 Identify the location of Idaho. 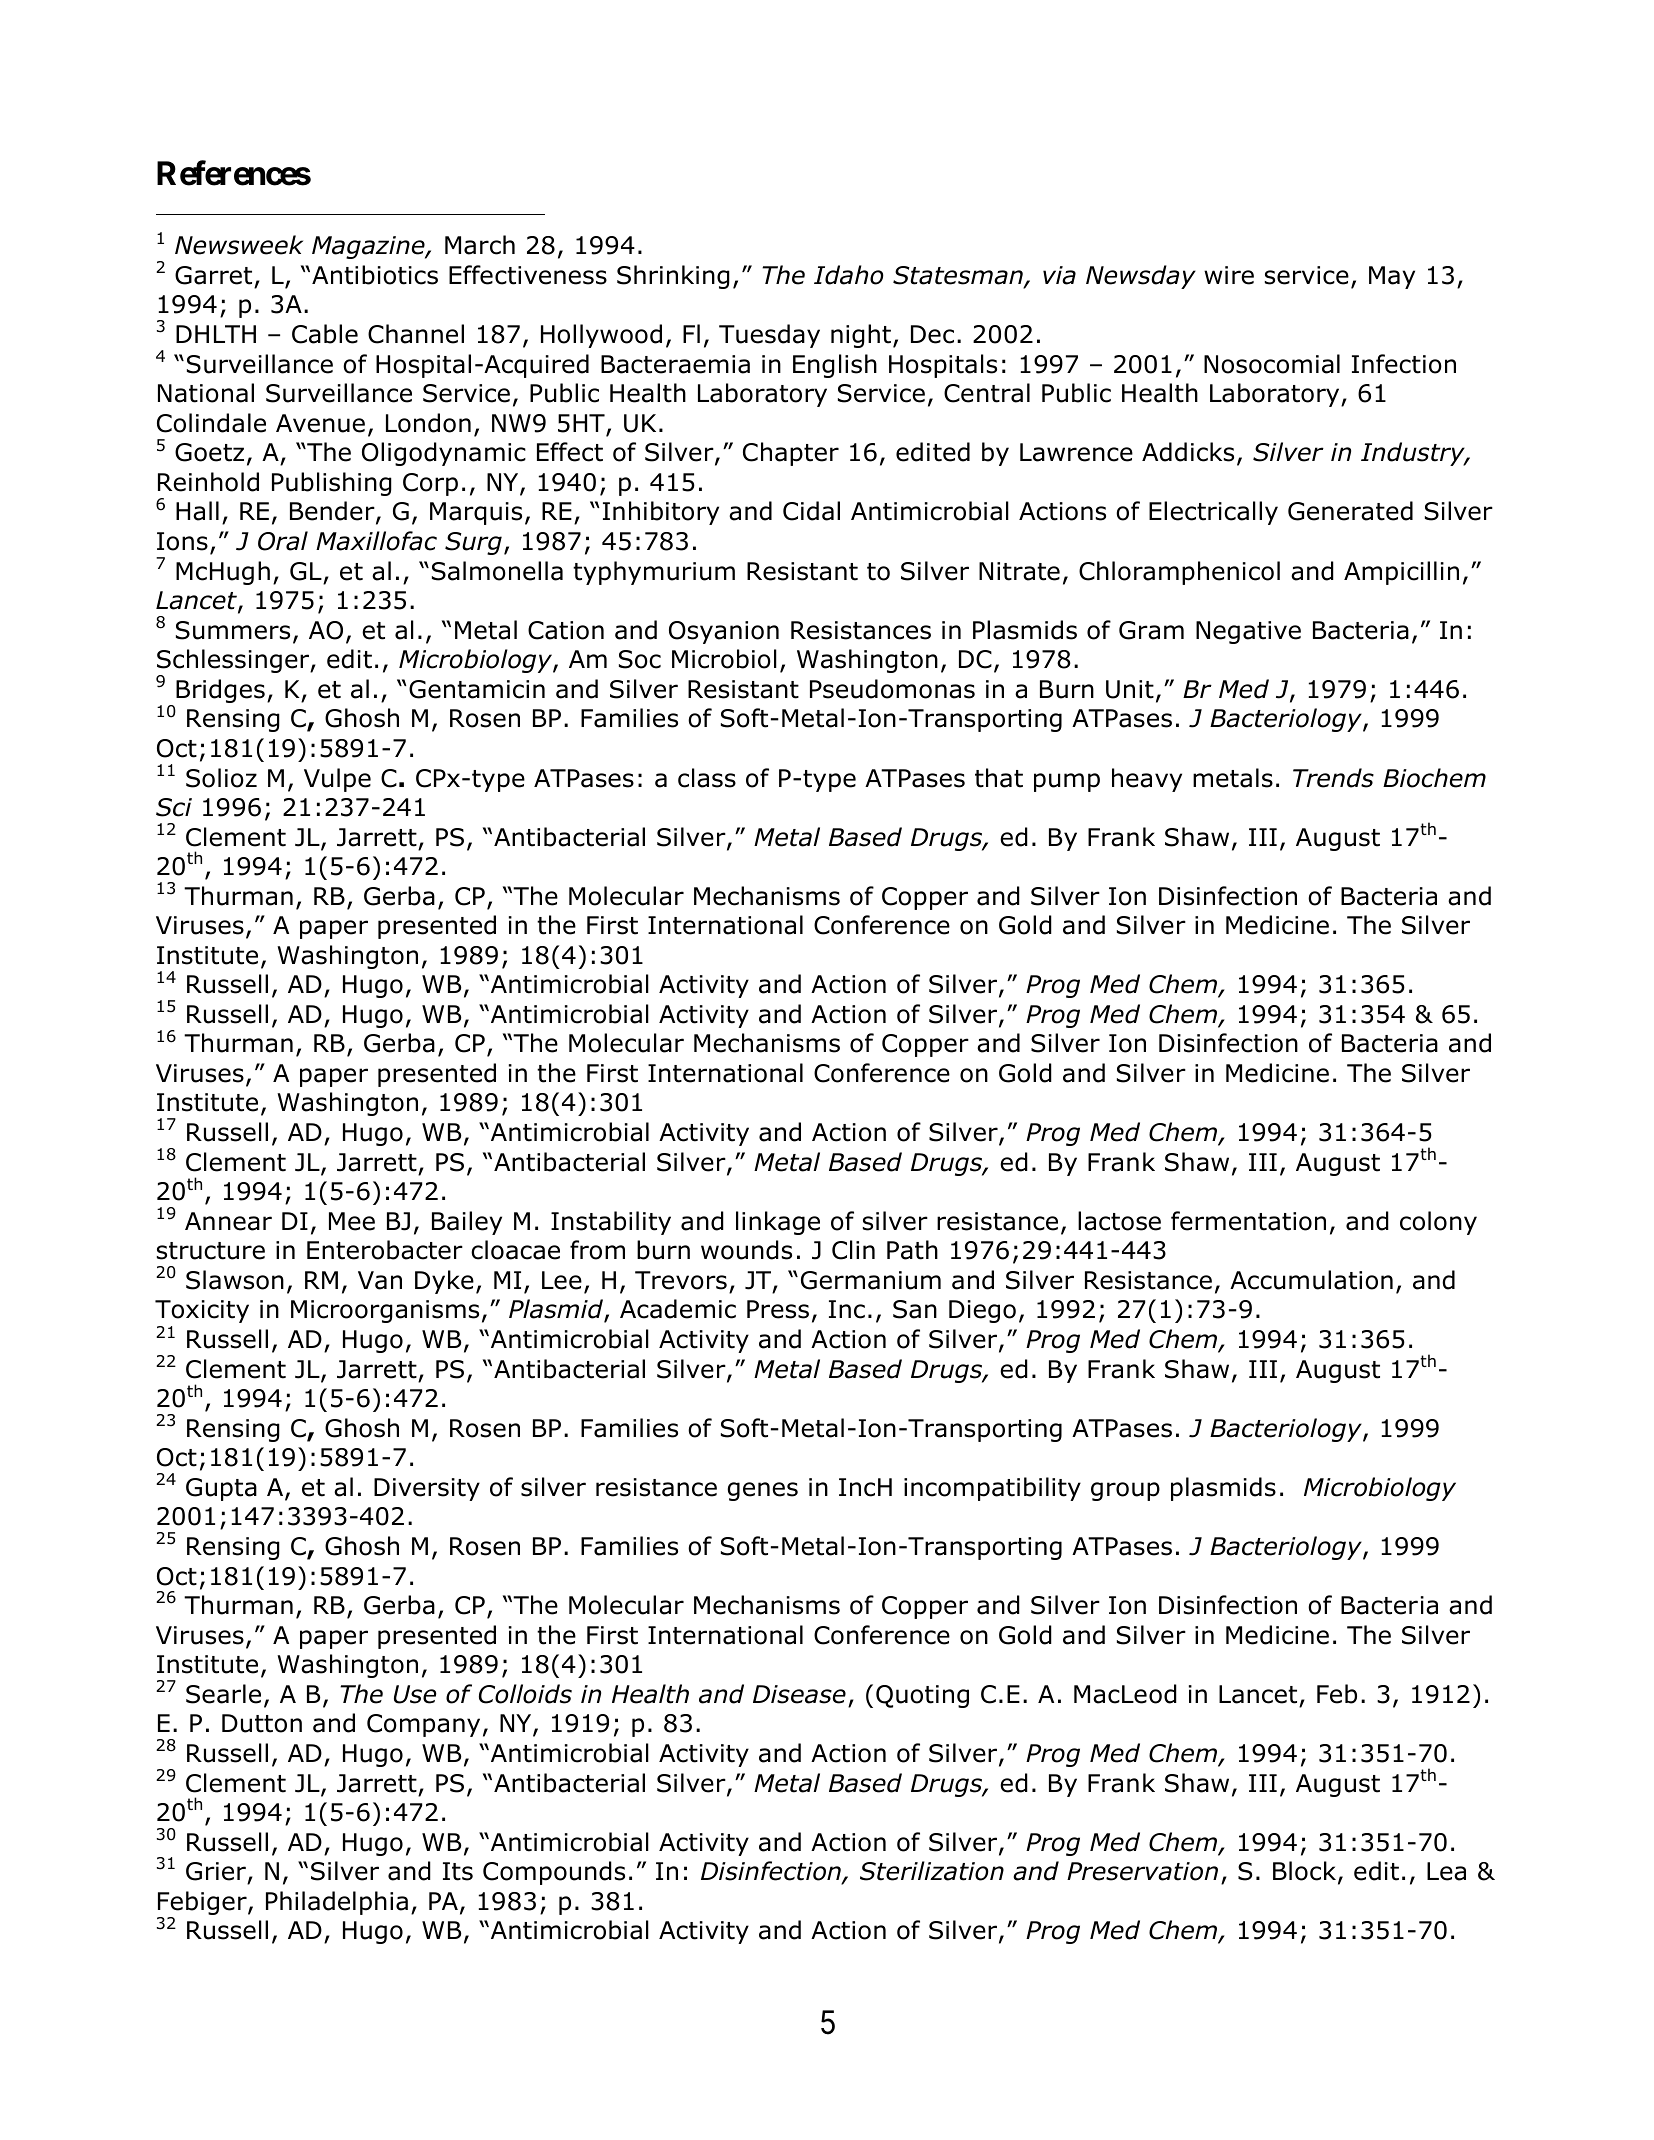
(849, 275).
